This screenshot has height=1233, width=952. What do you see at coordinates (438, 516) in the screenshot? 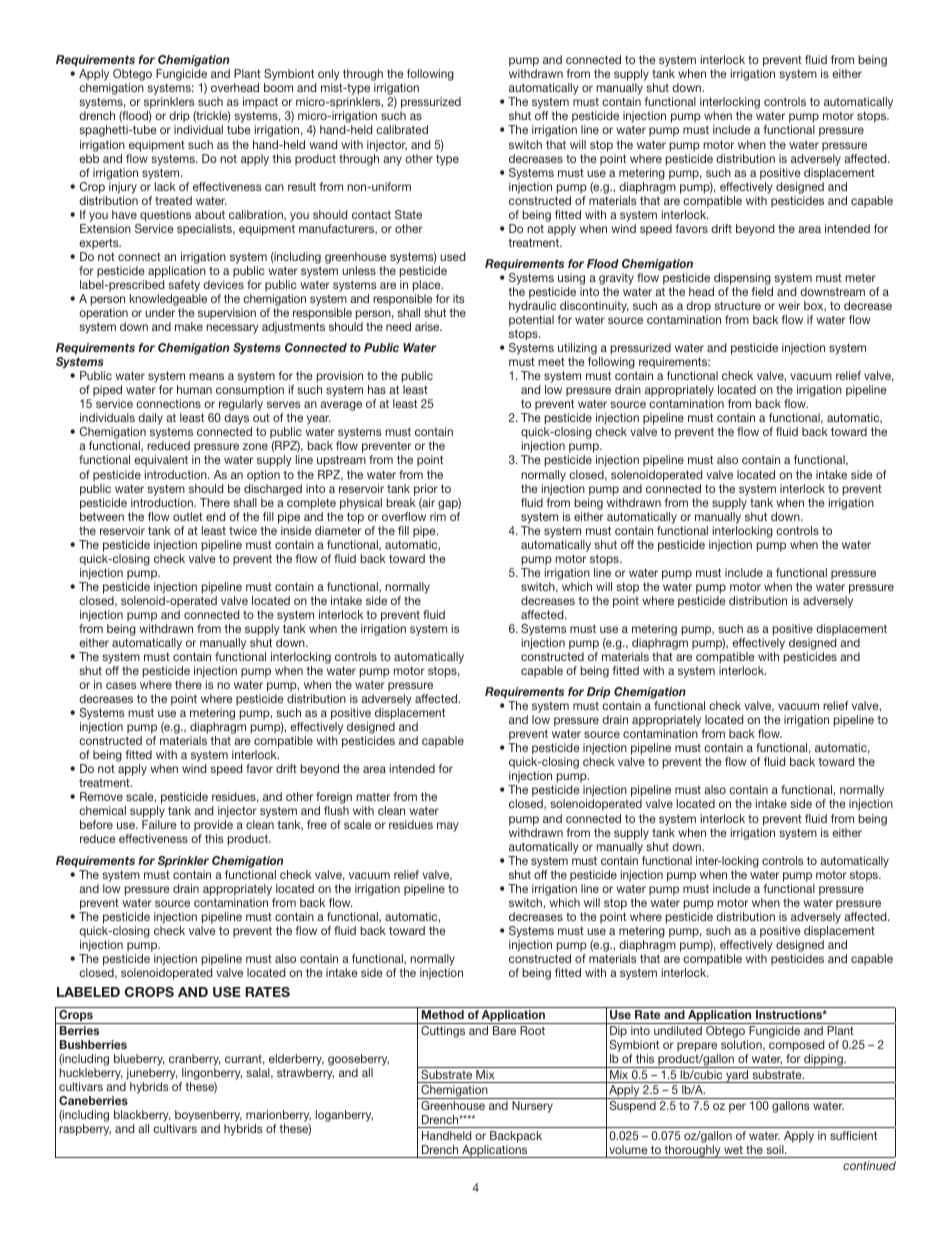
I see `rim` at bounding box center [438, 516].
